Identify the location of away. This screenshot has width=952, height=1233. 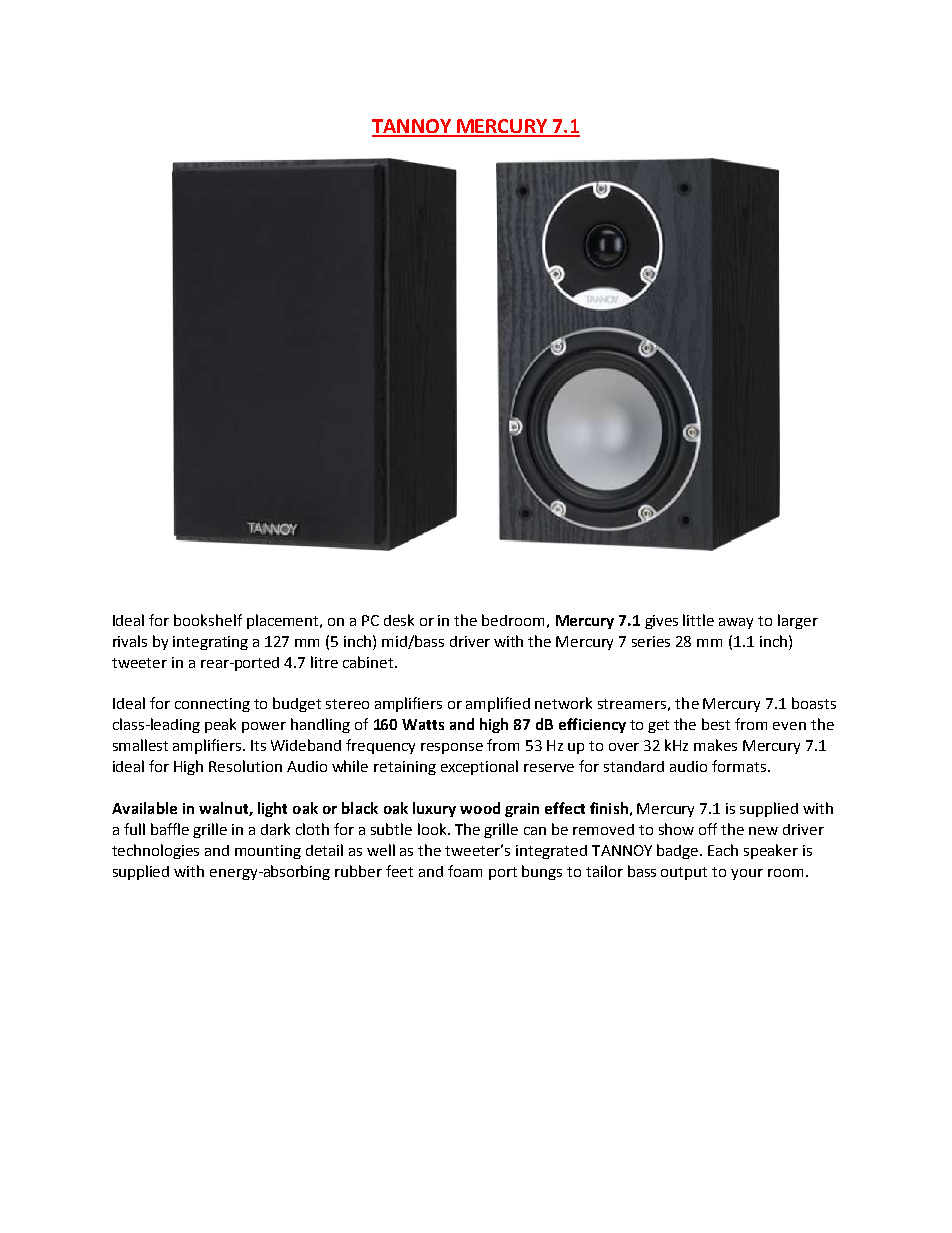
(736, 623).
